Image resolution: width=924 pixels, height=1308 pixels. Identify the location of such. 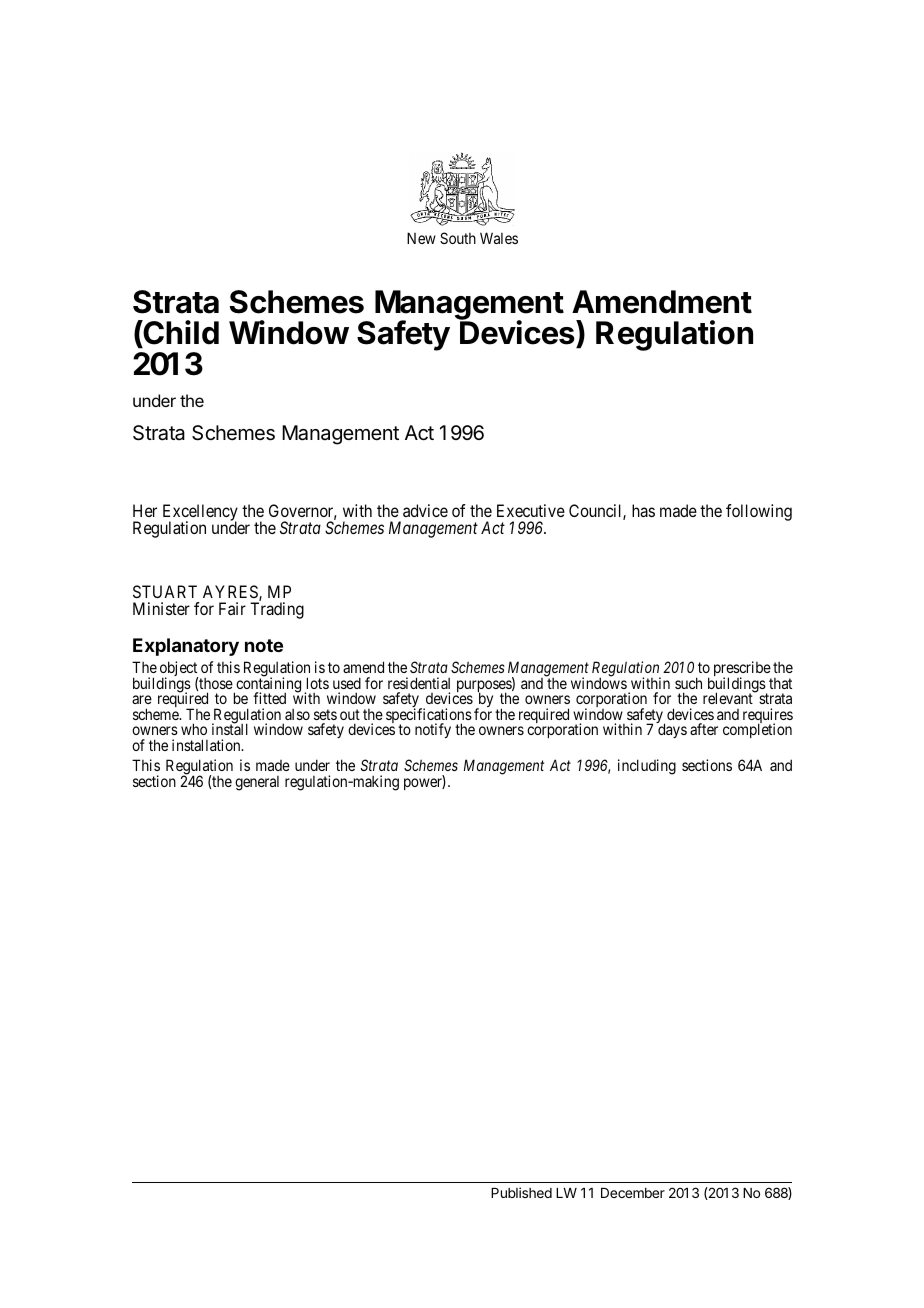
(688, 683).
